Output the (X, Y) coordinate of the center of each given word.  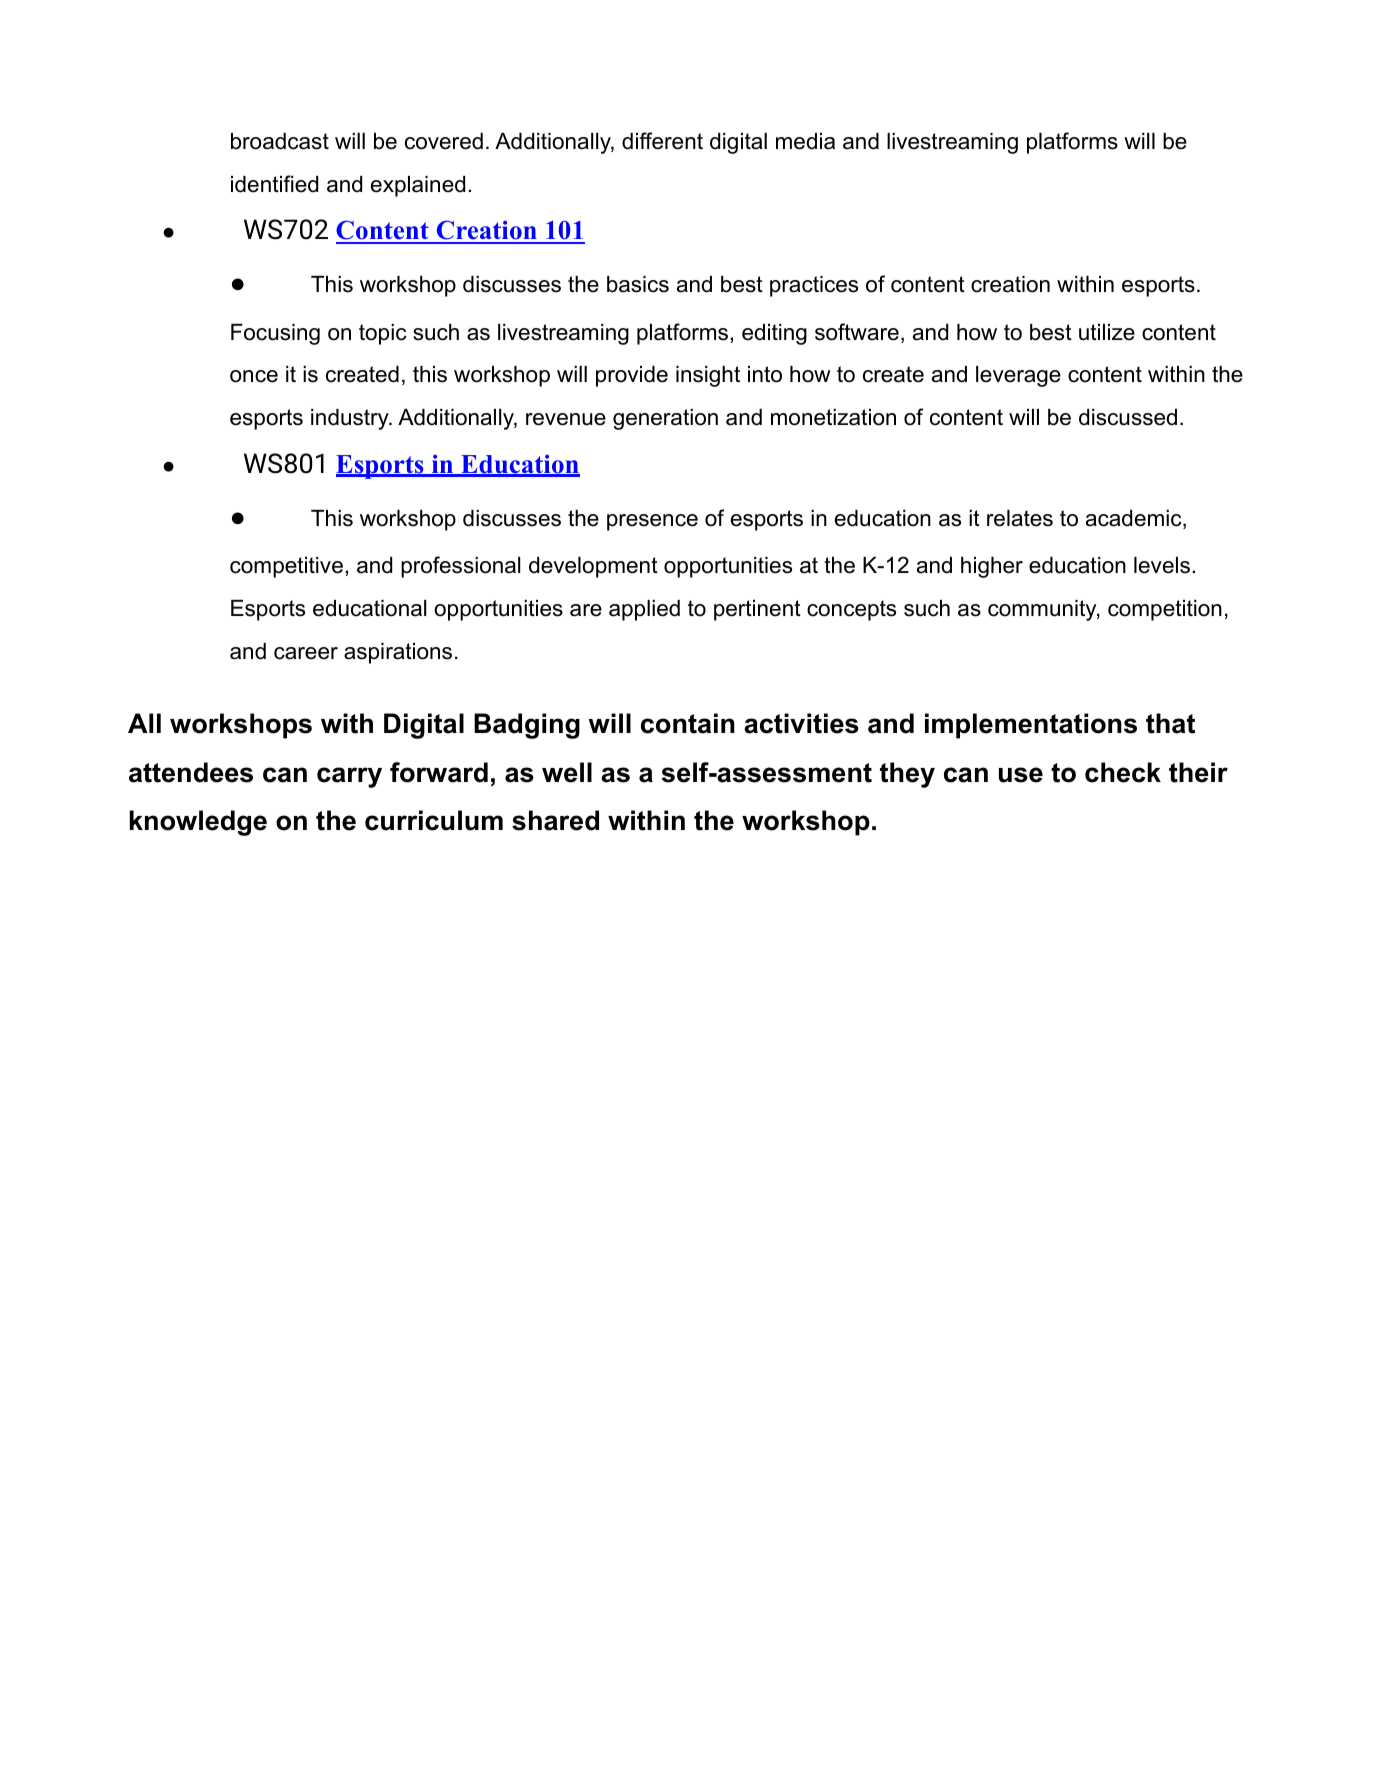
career (306, 653)
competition (1165, 610)
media (805, 141)
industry (351, 419)
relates (1020, 518)
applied (644, 610)
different (662, 141)
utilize (1107, 332)
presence (652, 522)
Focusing (275, 334)
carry (349, 777)
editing (774, 334)
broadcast (280, 141)
